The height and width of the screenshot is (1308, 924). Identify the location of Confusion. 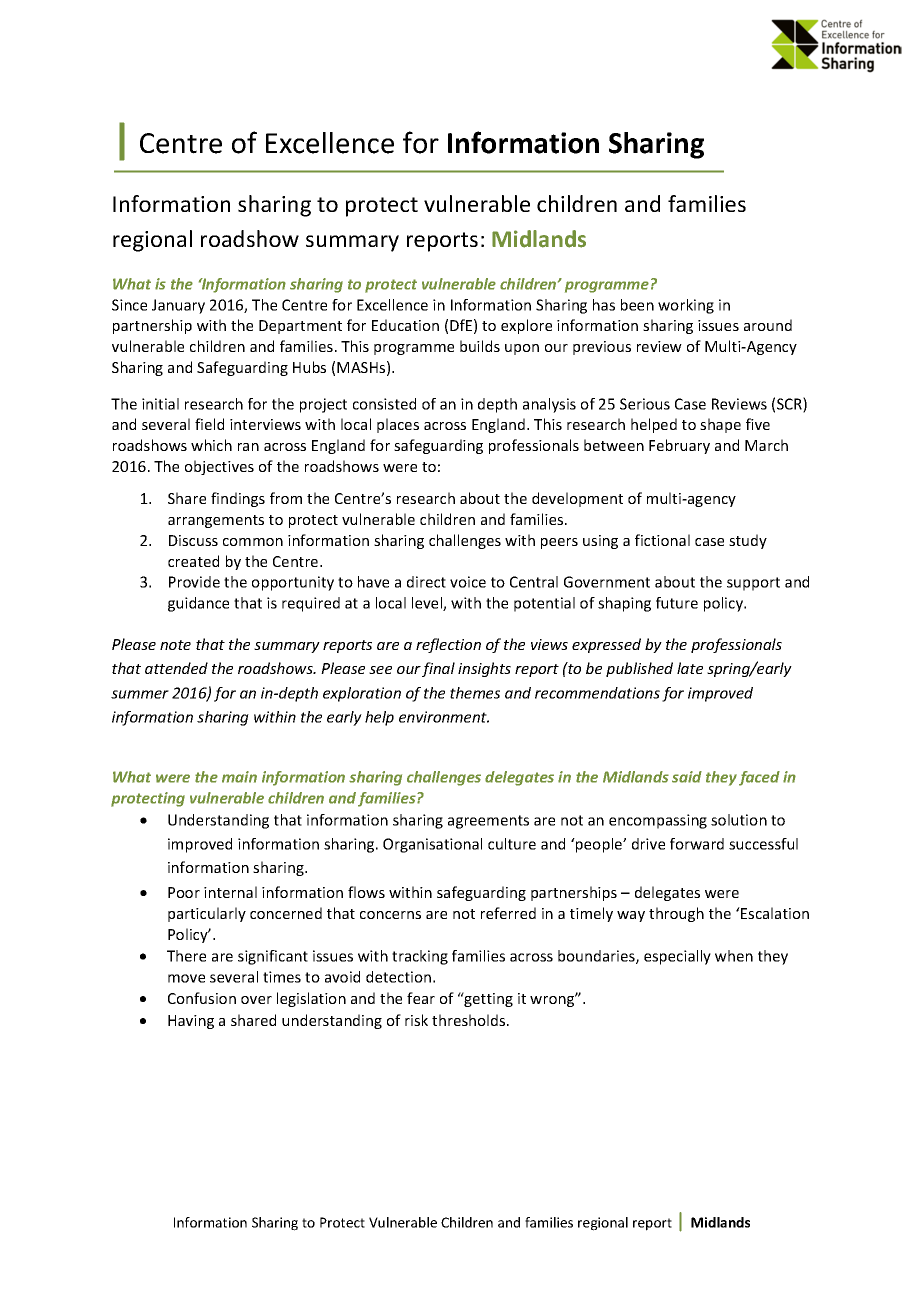
(202, 998).
